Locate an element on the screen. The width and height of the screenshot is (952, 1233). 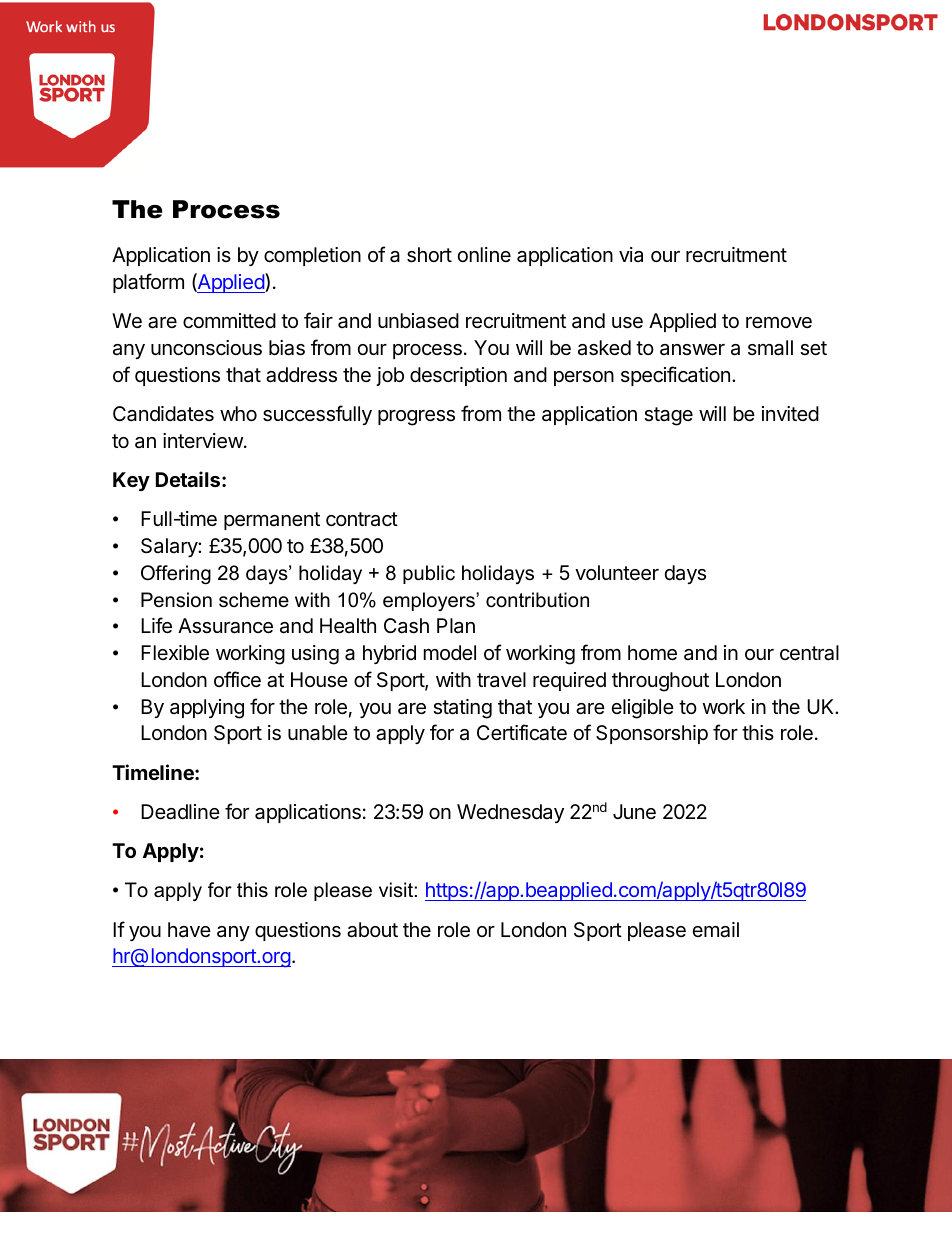
online is located at coordinates (484, 254).
